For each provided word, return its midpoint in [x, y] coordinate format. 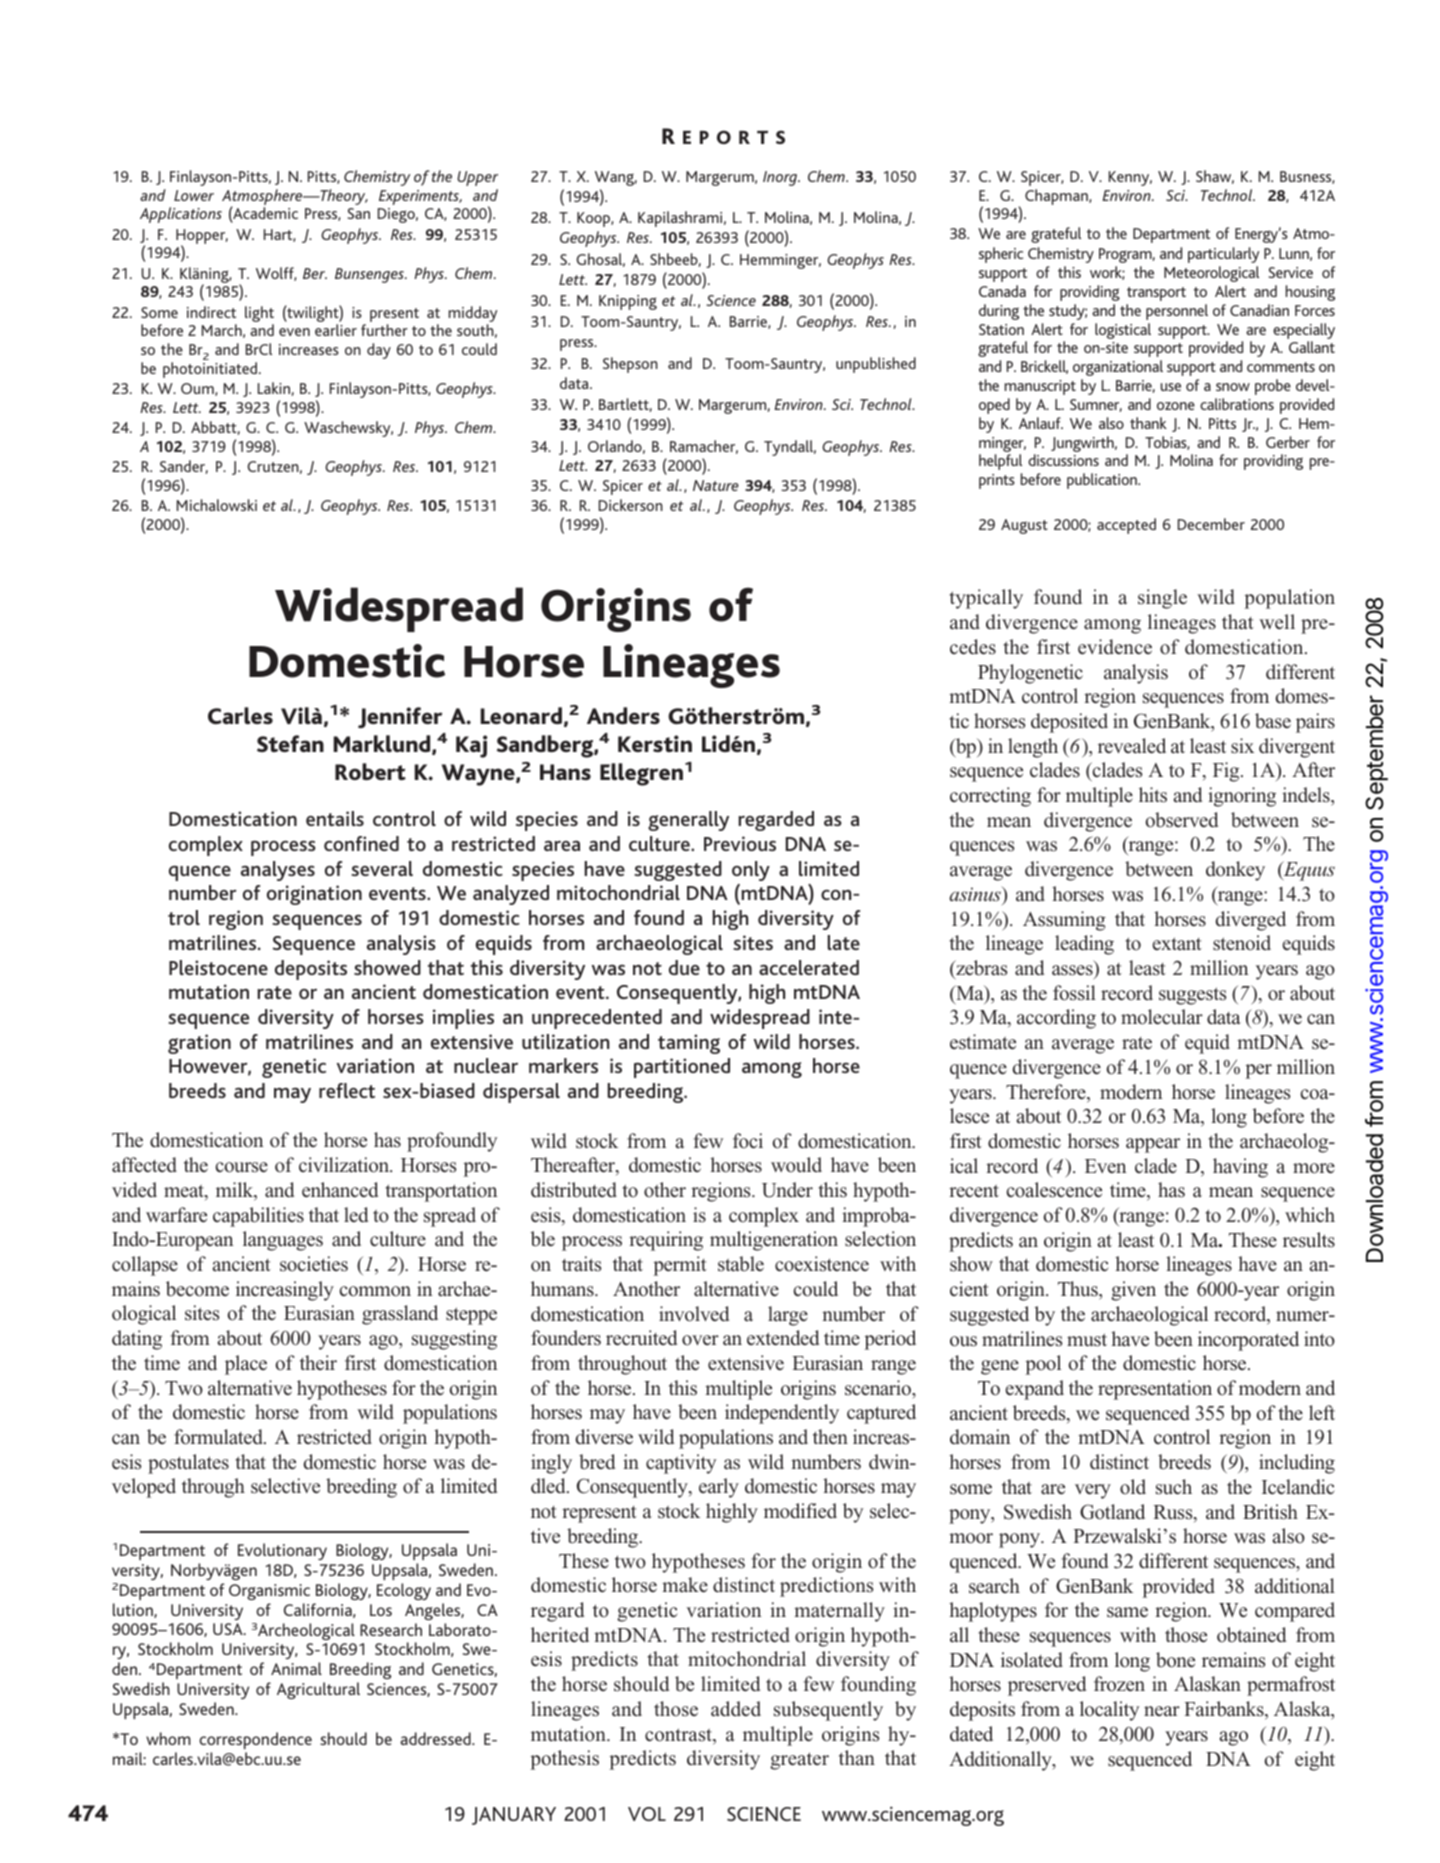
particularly [1223, 255]
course [241, 1167]
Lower [194, 195]
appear [1153, 1145]
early [719, 1488]
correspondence [255, 1740]
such [1174, 1487]
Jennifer [400, 717]
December [1211, 524]
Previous [740, 843]
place [246, 1365]
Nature [716, 485]
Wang [616, 178]
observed [1181, 820]
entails [335, 818]
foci [748, 1141]
